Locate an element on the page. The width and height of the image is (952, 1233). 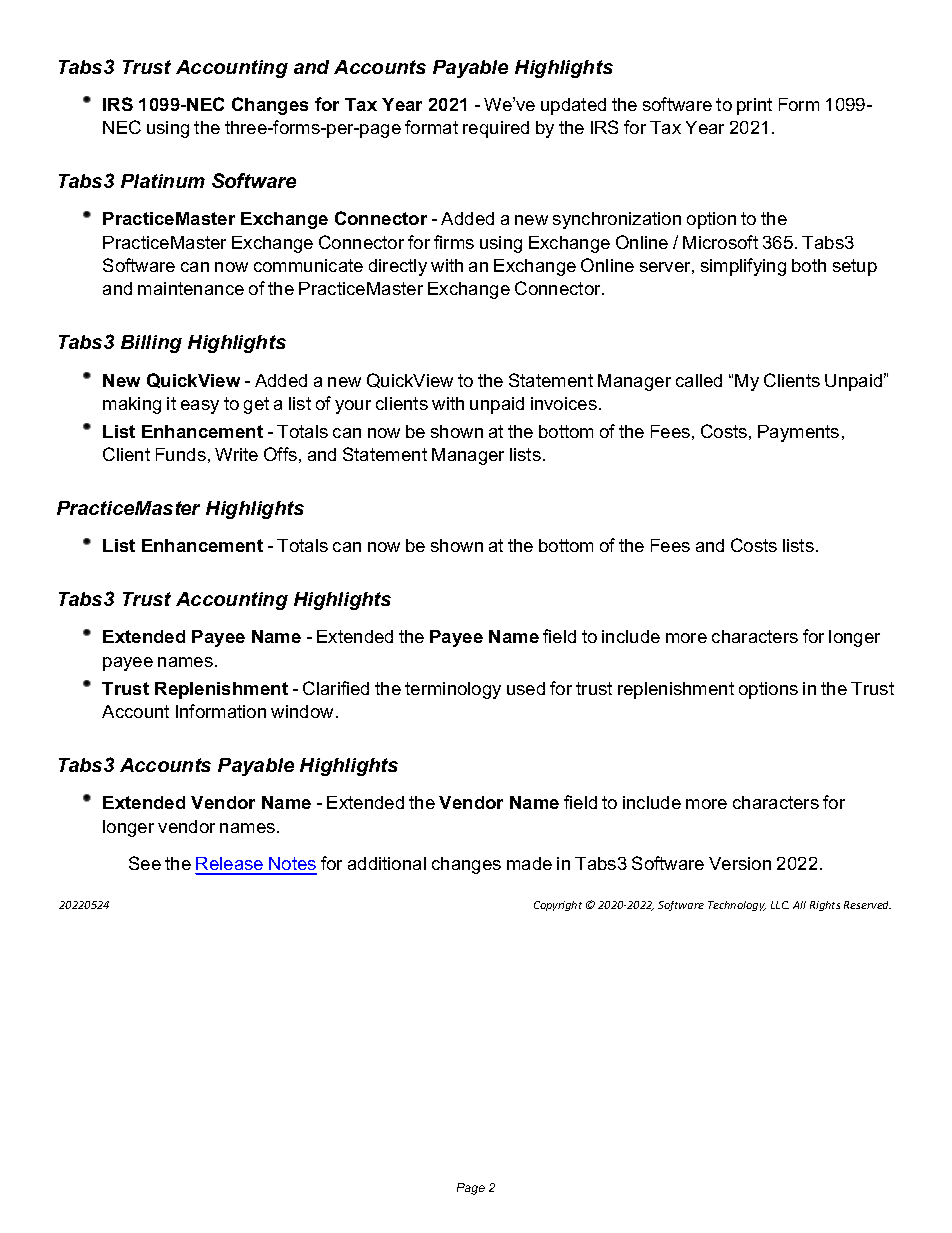
print is located at coordinates (754, 106).
